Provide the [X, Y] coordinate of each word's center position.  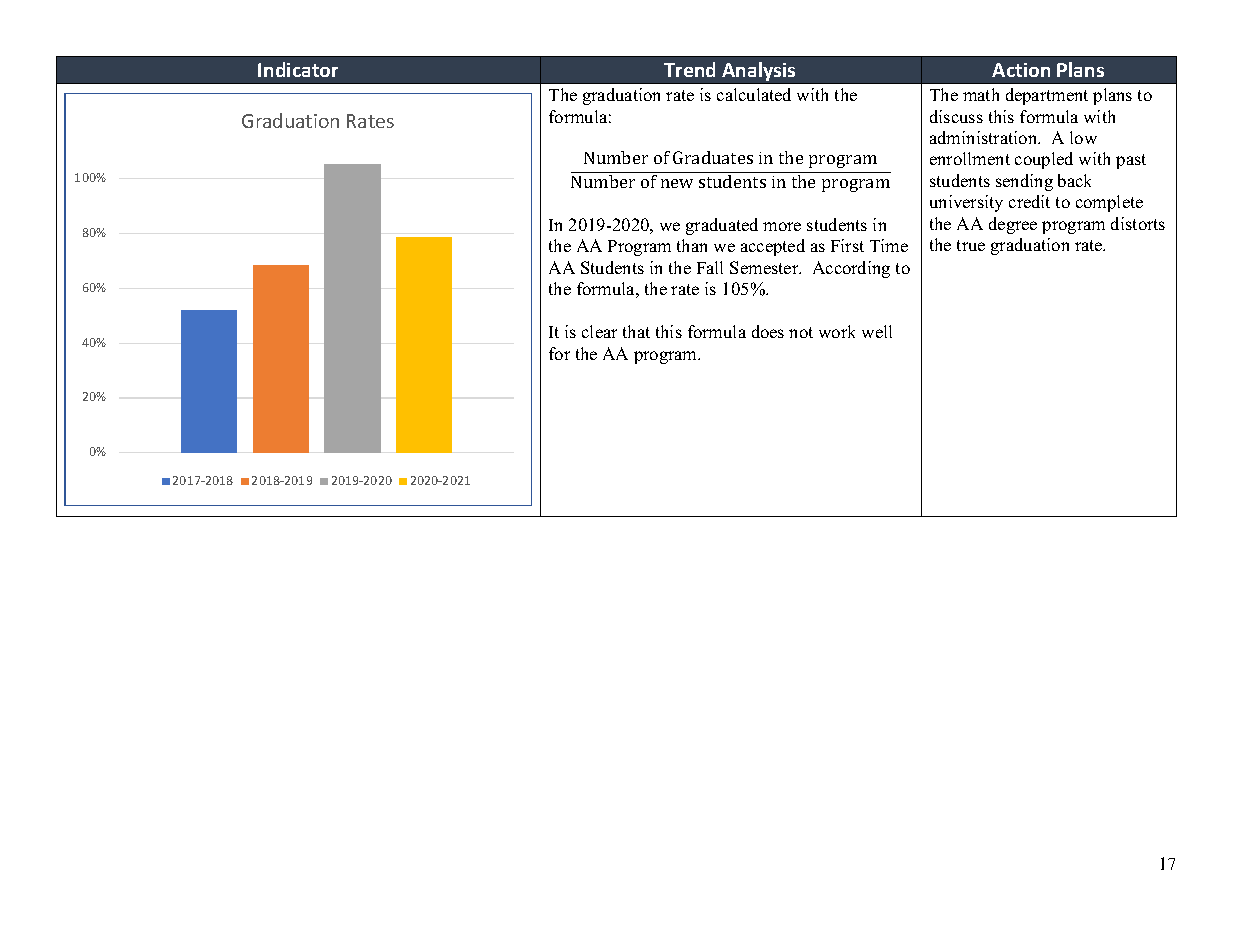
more [782, 226]
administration [985, 137]
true [971, 245]
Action [1021, 70]
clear [599, 331]
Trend [689, 69]
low [1083, 137]
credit [1029, 201]
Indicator [298, 69]
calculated [754, 94]
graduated [722, 226]
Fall [710, 267]
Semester [765, 267]
